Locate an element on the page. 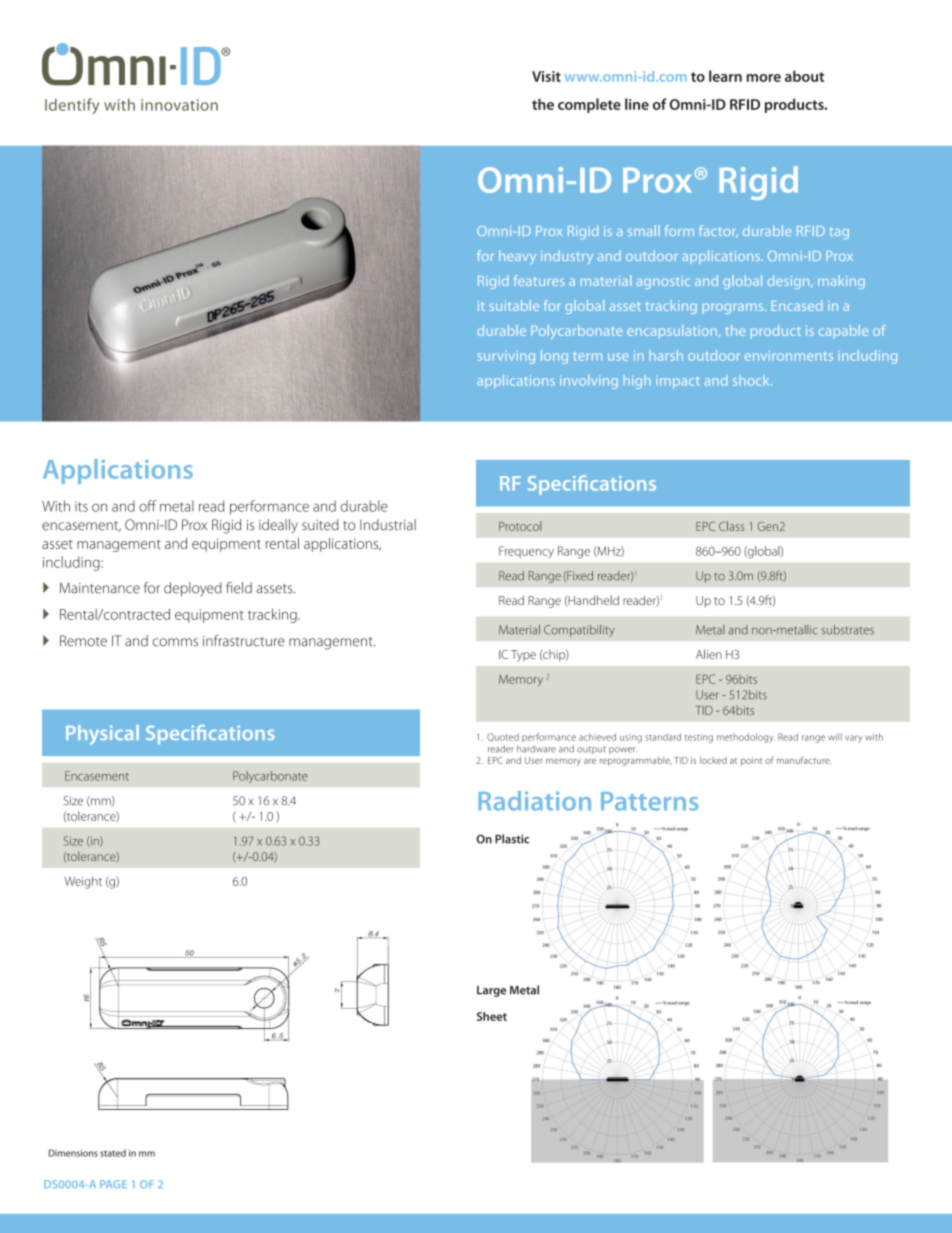 This image has width=952, height=1233. comms is located at coordinates (175, 642).
